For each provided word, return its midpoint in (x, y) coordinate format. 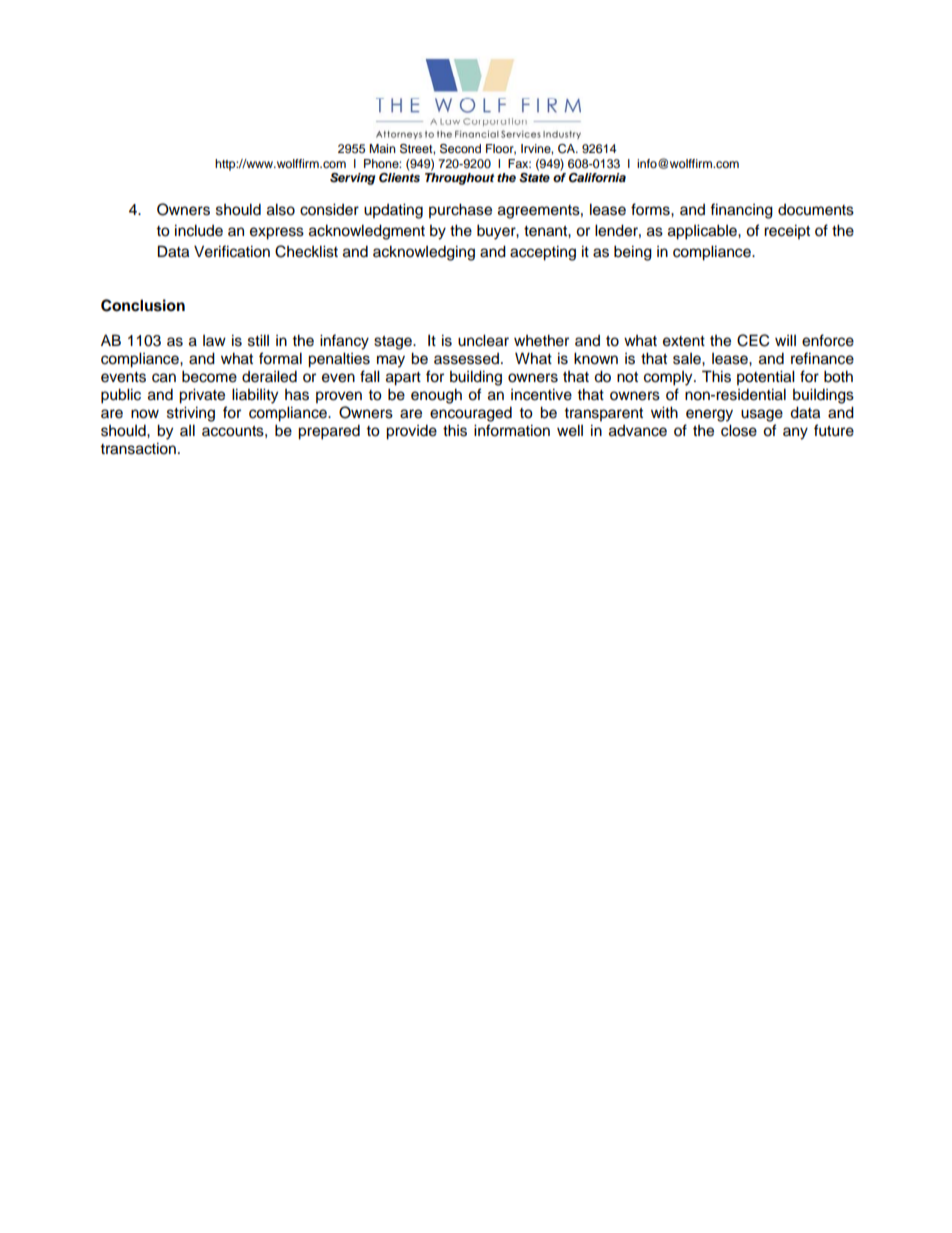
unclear (483, 340)
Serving (352, 179)
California (597, 178)
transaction (138, 448)
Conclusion (143, 305)
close (739, 430)
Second (460, 149)
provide (411, 432)
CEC (753, 340)
